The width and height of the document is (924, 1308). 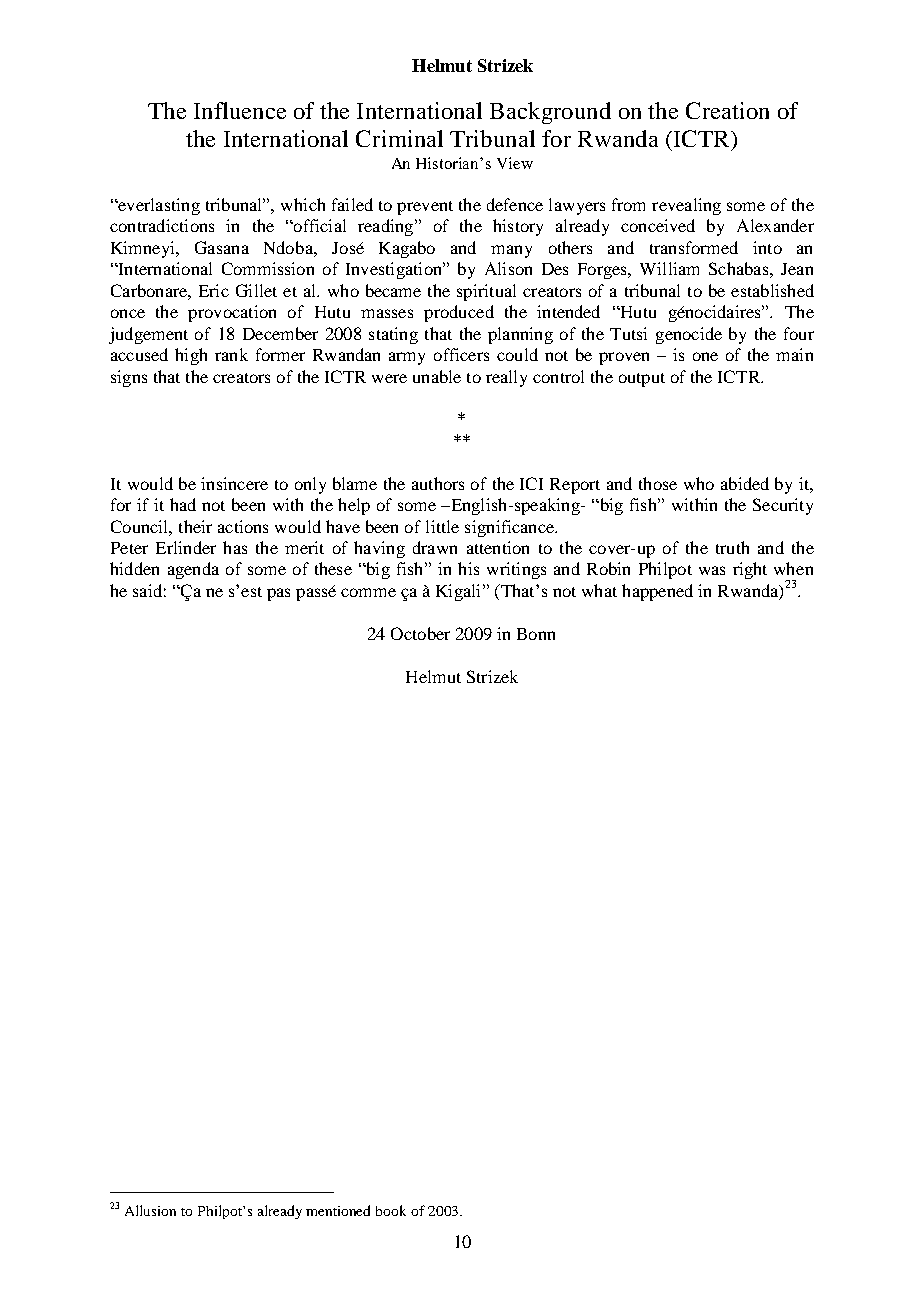 I want to click on officers, so click(x=461, y=354).
